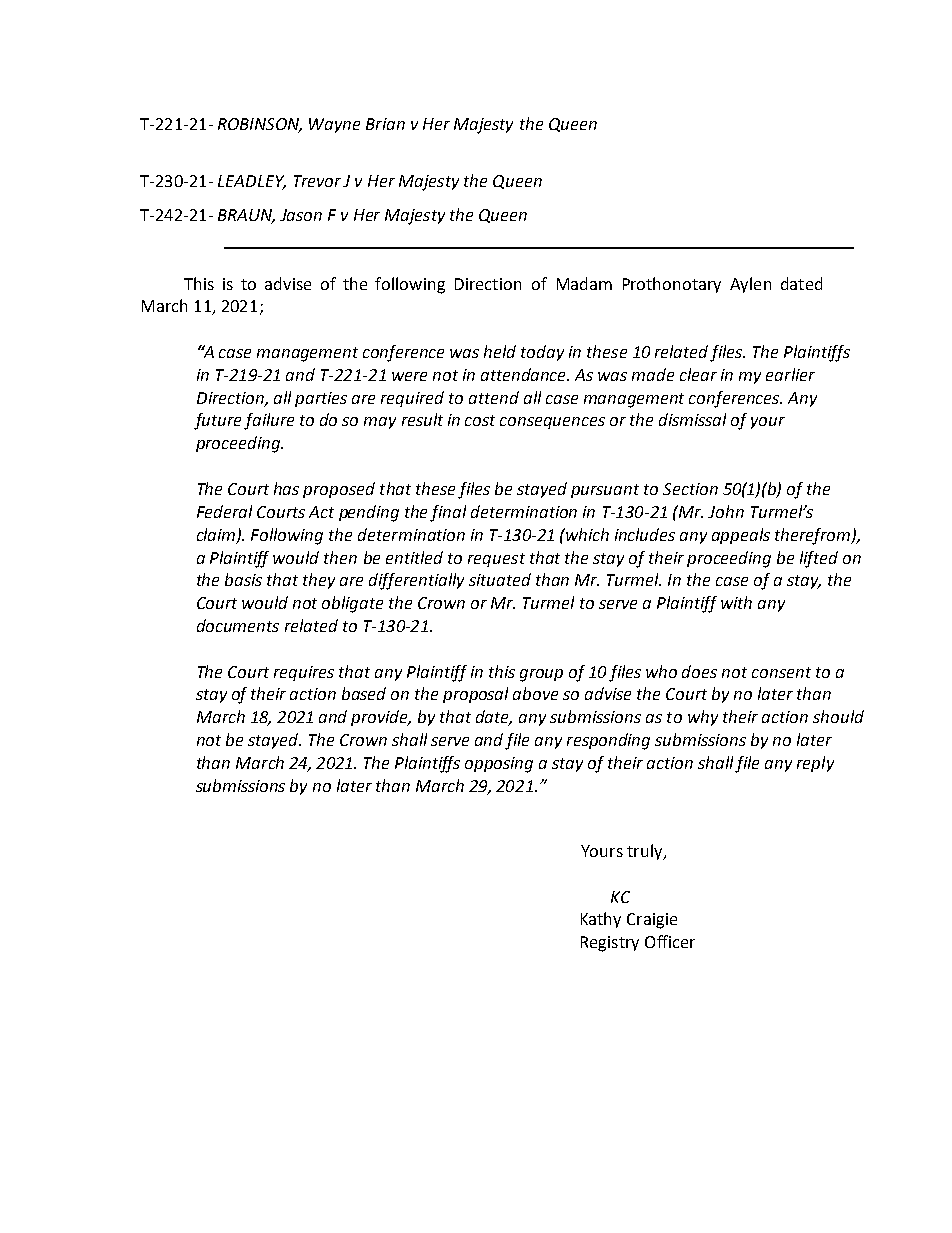  What do you see at coordinates (584, 283) in the screenshot?
I see `Madam` at bounding box center [584, 283].
